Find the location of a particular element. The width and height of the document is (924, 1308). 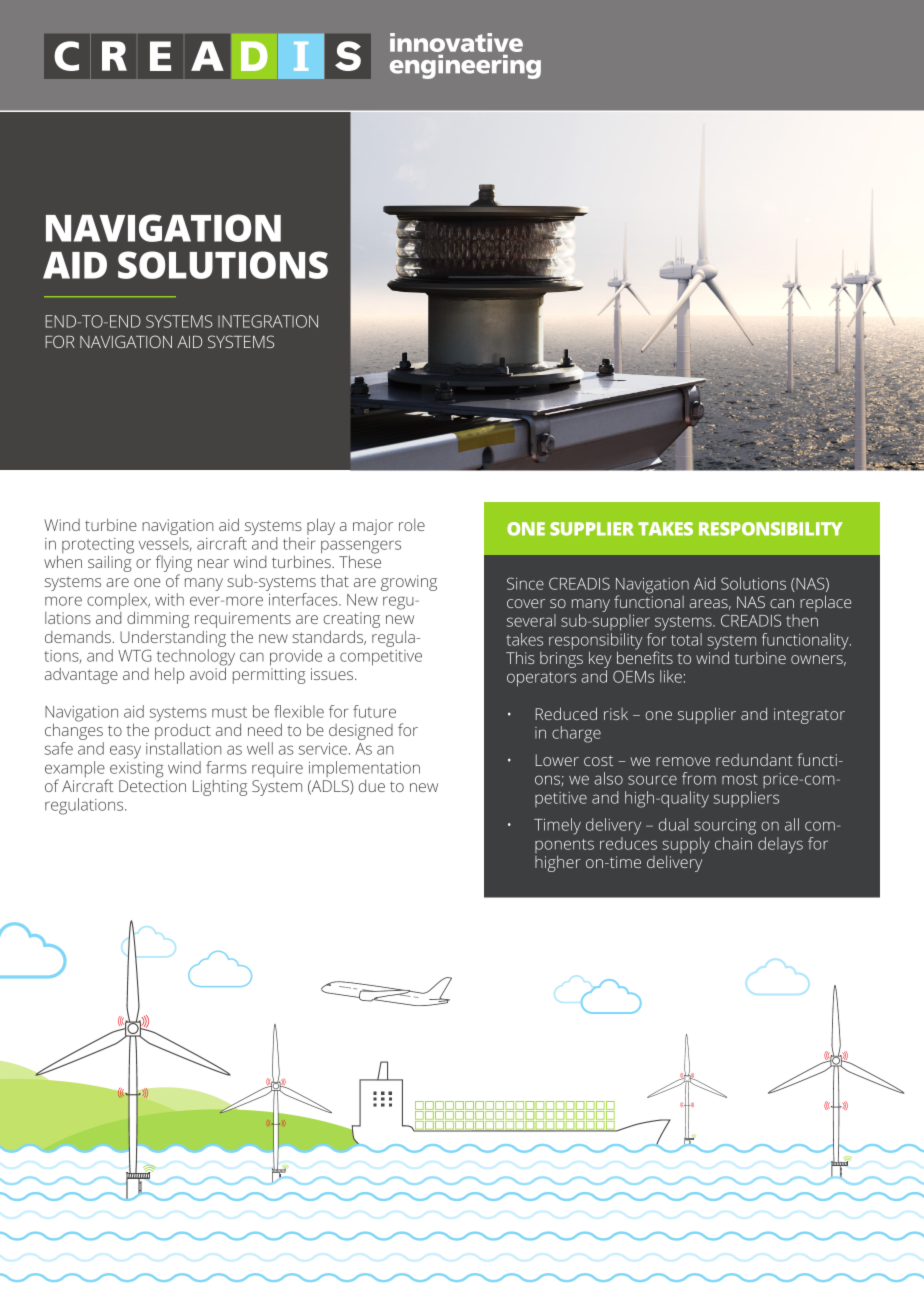

replace is located at coordinates (825, 603).
